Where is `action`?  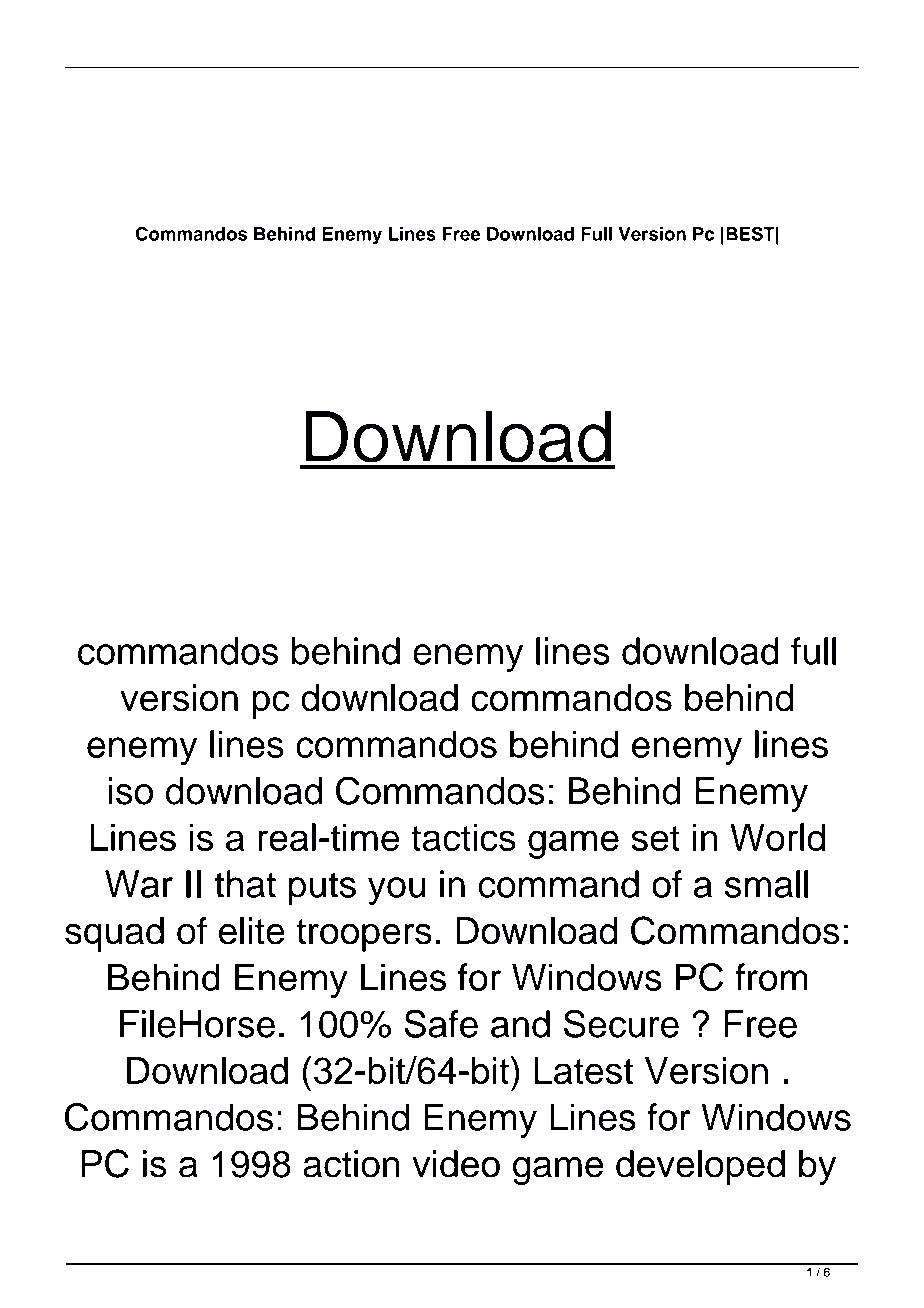
action is located at coordinates (351, 1164).
